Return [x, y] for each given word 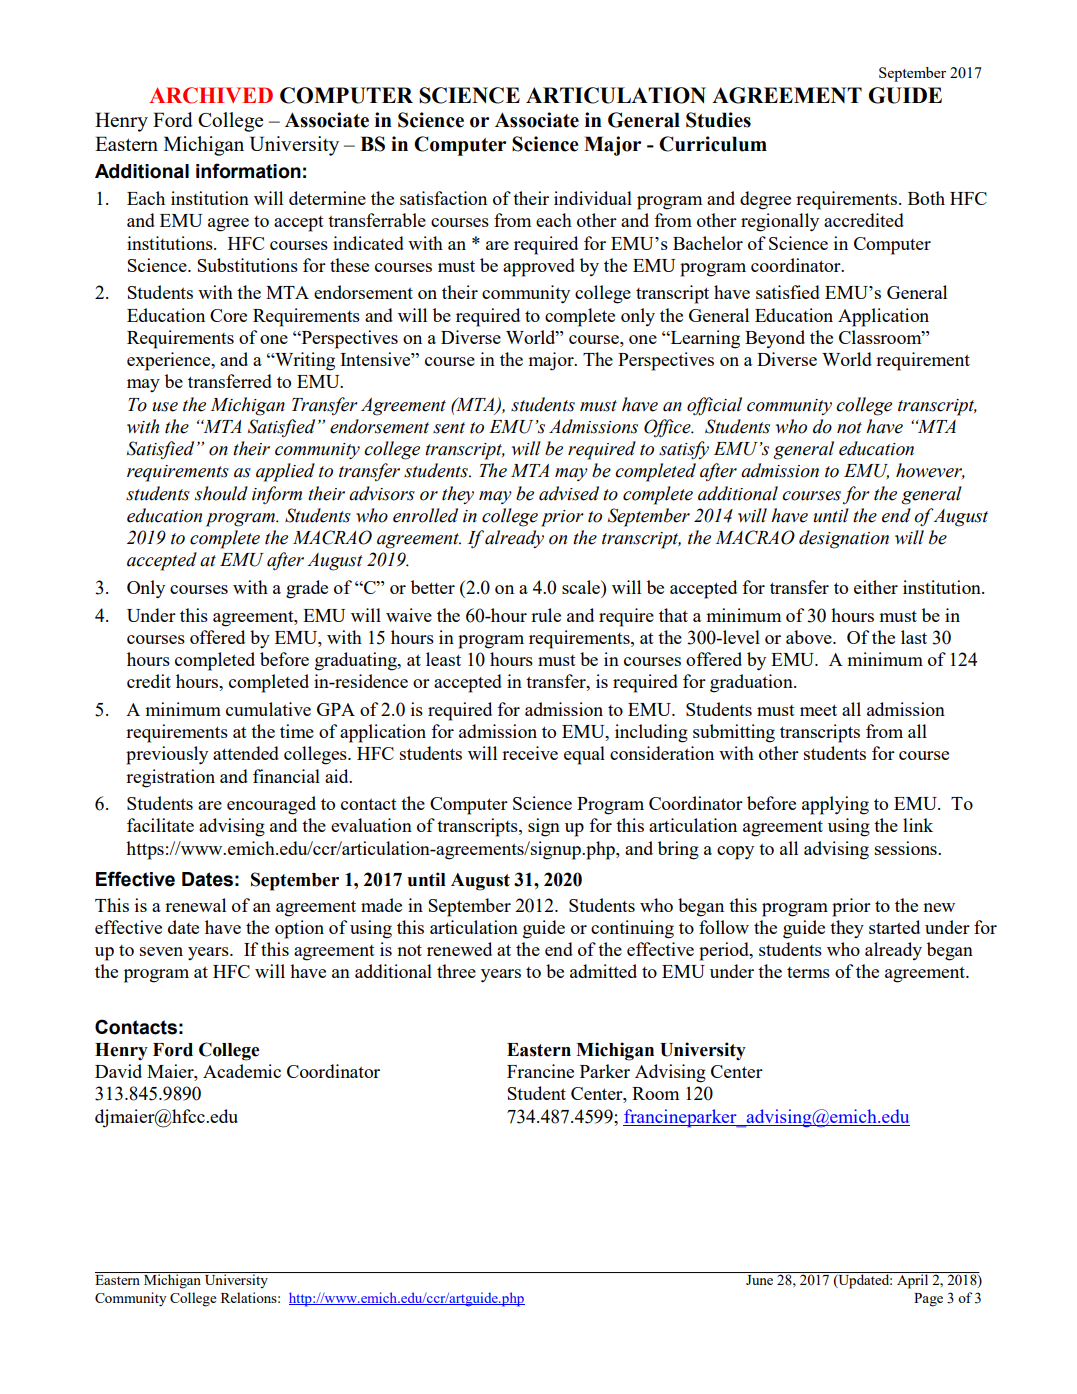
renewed [459, 949]
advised [569, 493]
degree [765, 200]
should [221, 493]
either [876, 587]
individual [593, 198]
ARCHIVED [211, 95]
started [894, 927]
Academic [242, 1071]
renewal [195, 905]
